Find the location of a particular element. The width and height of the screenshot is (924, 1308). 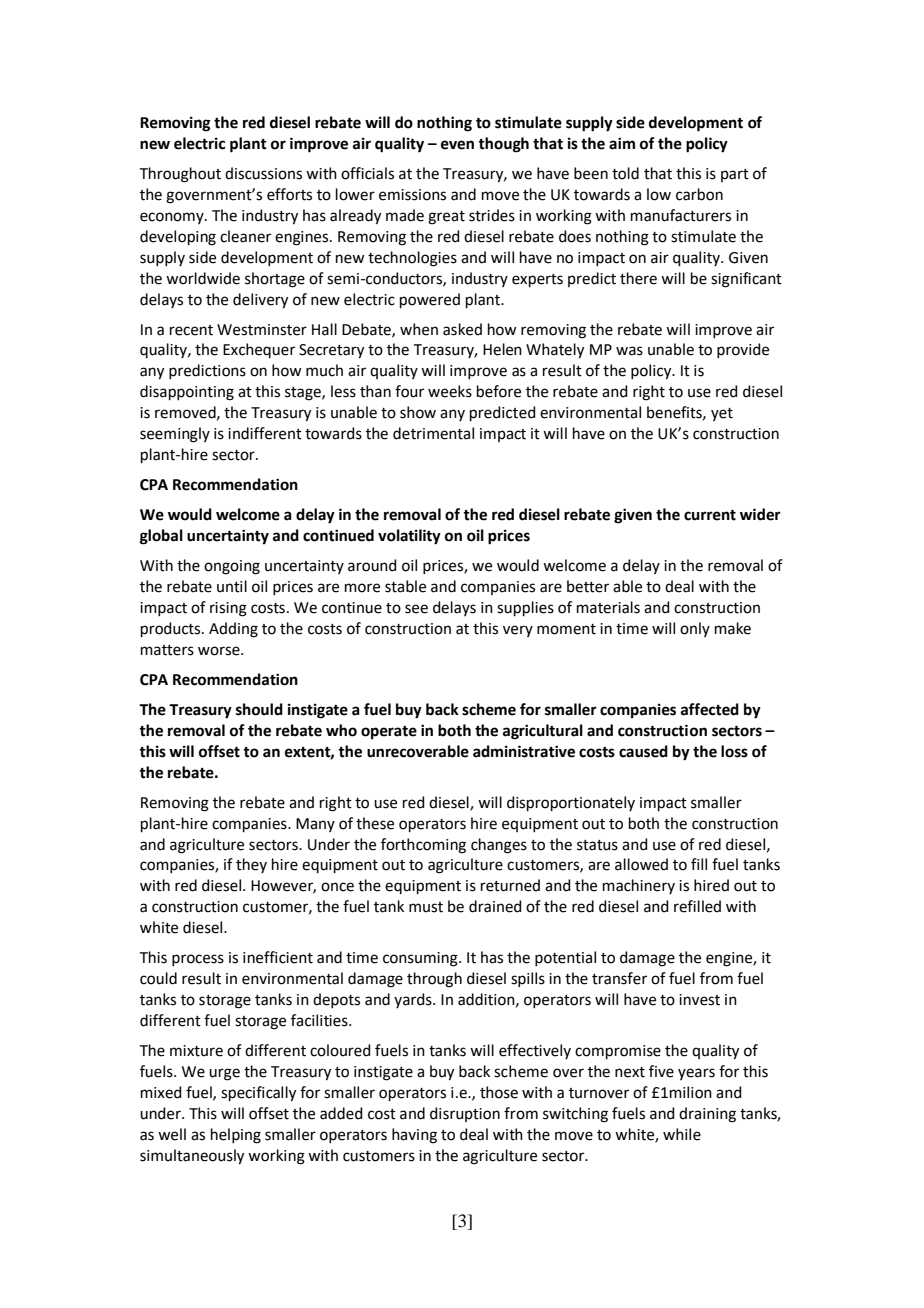

yet is located at coordinates (722, 414).
